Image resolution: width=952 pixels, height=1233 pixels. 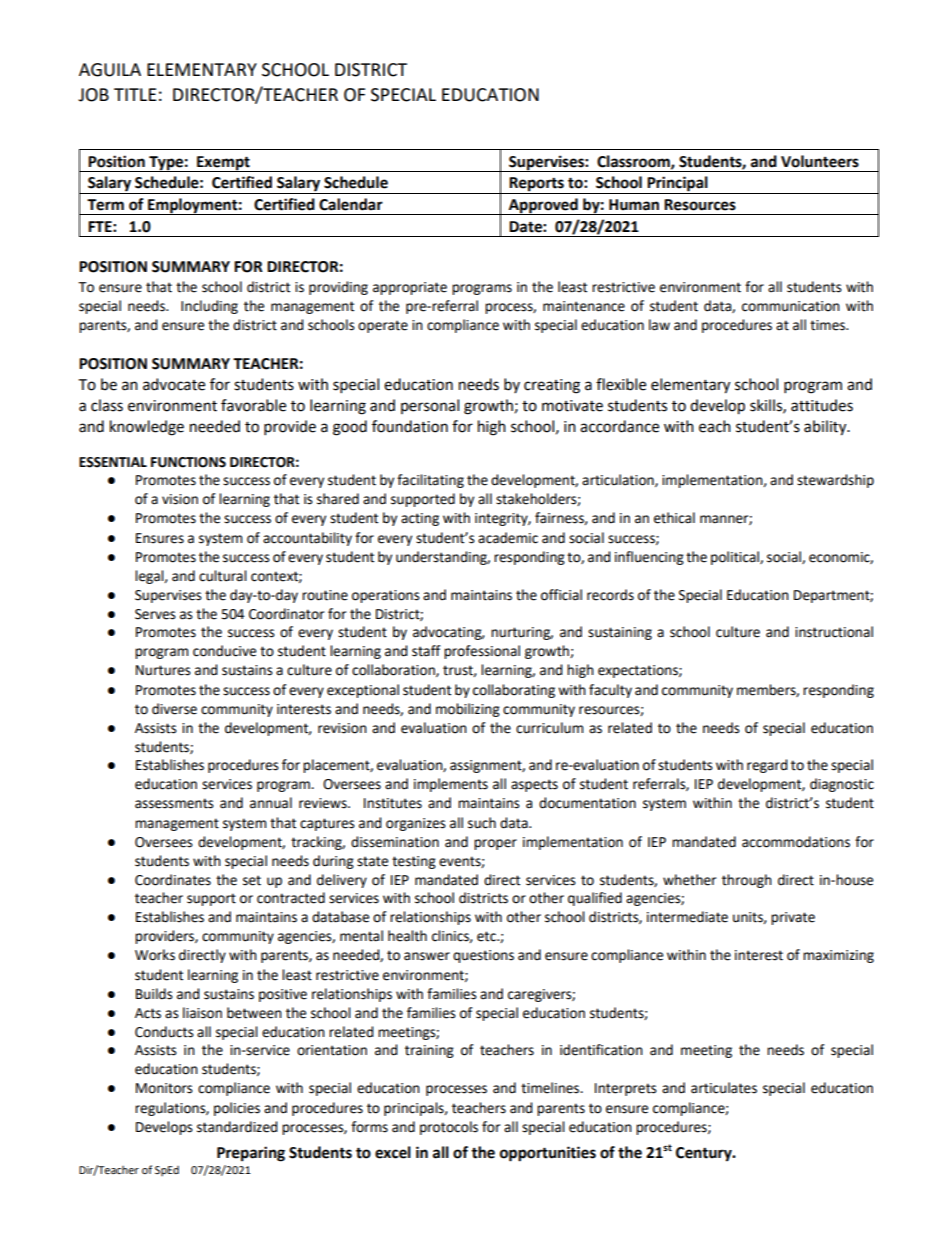 I want to click on protocols, so click(x=449, y=1128).
